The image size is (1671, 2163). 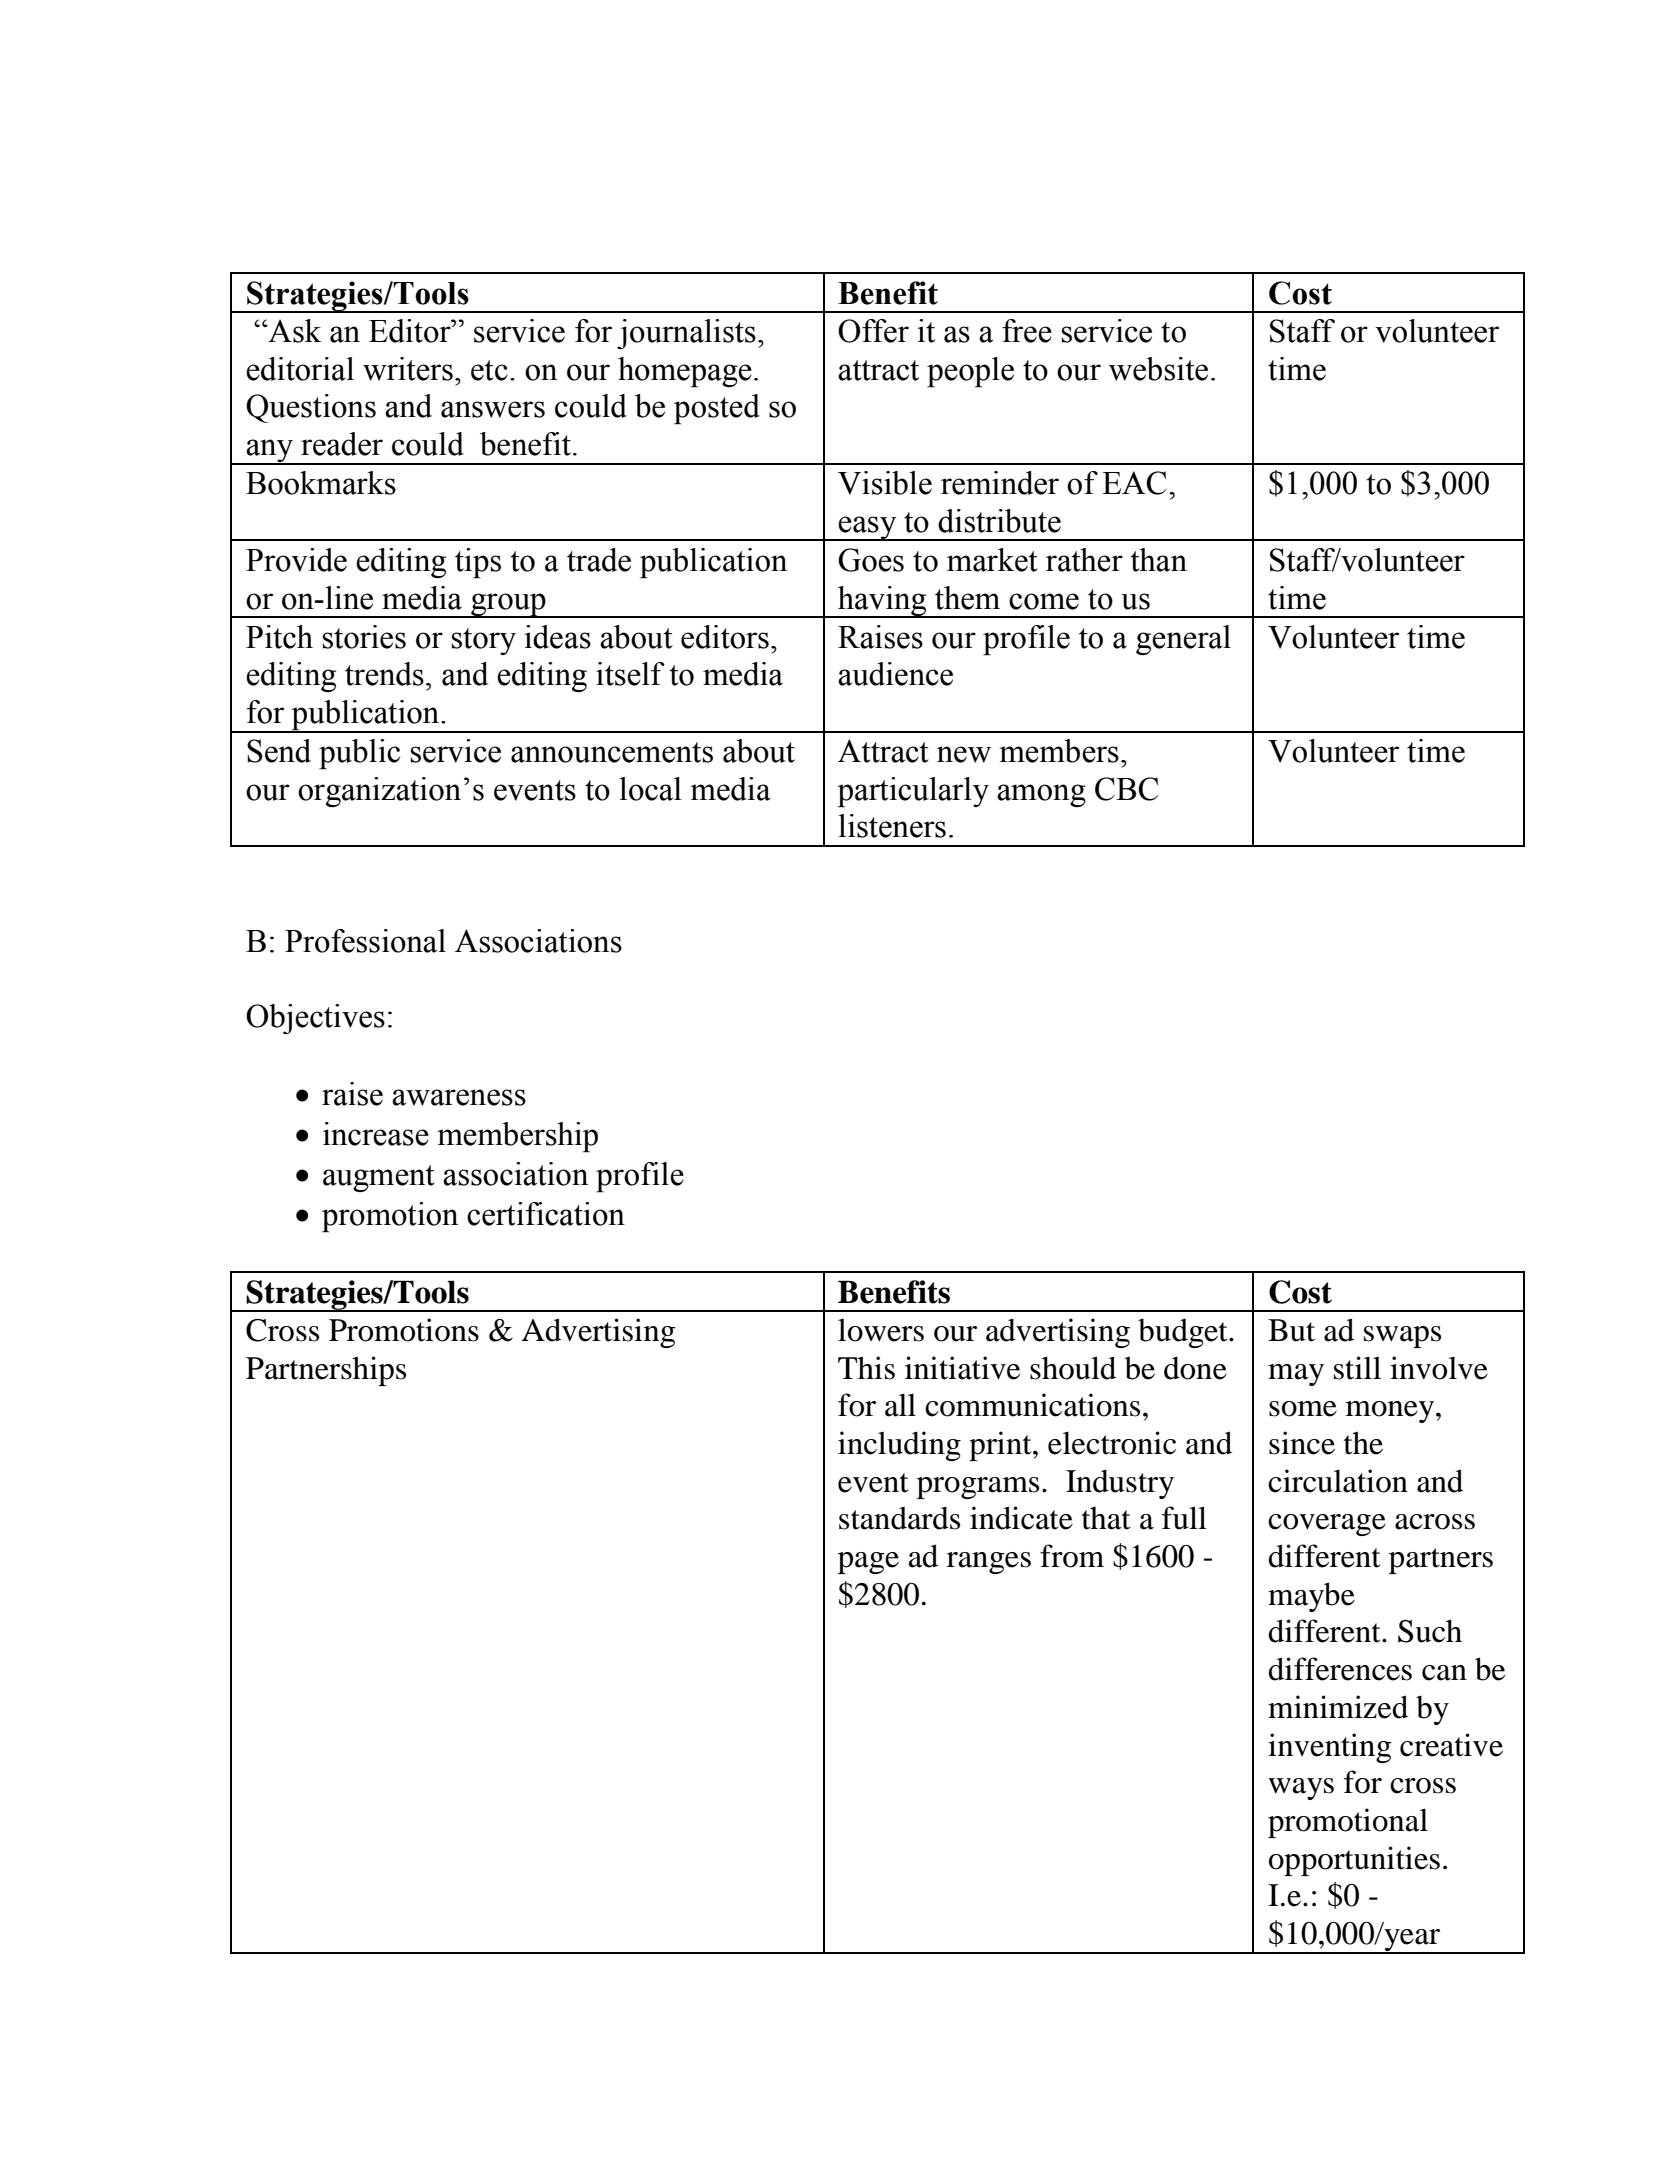 I want to click on general, so click(x=1183, y=640).
